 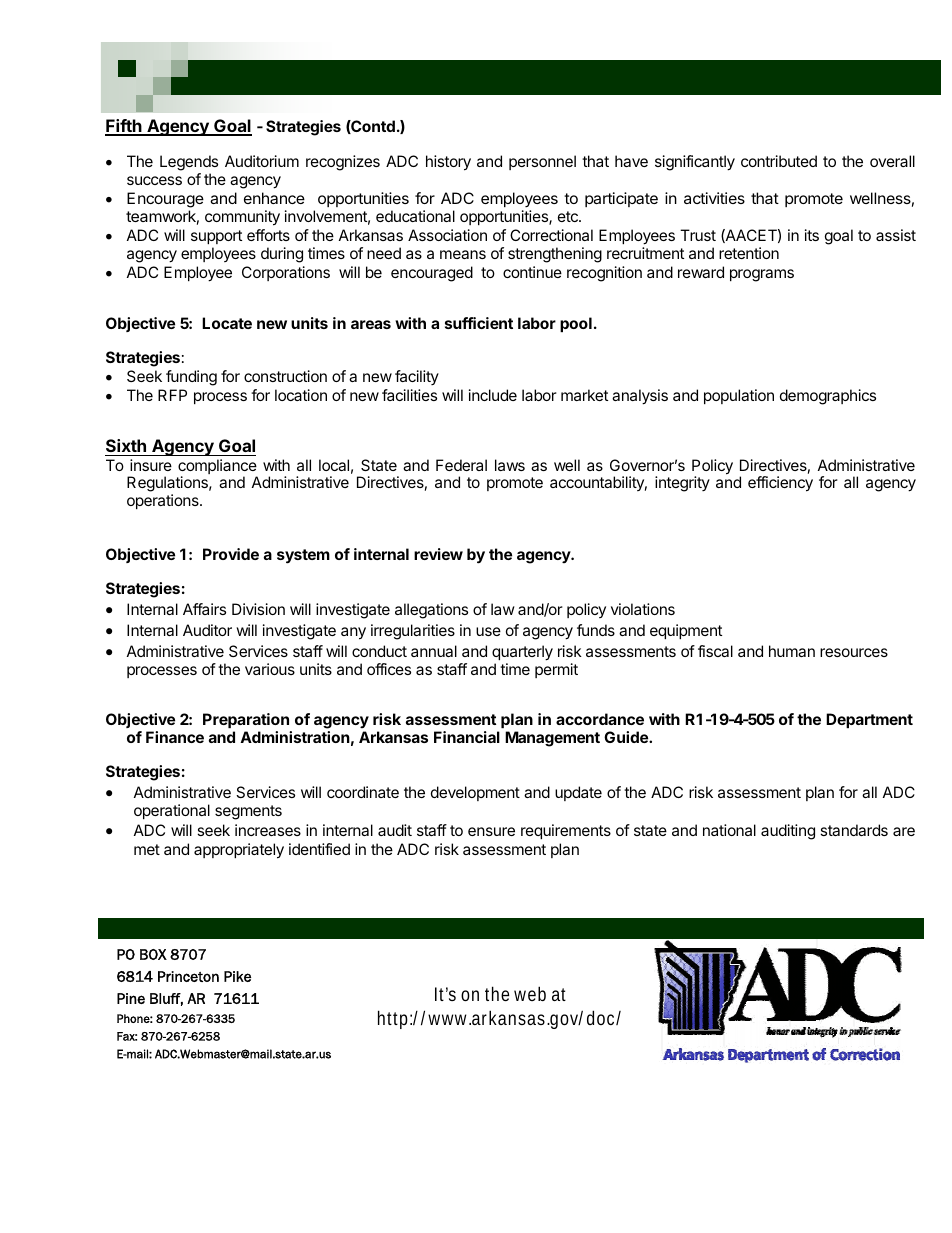 What do you see at coordinates (869, 720) in the page?
I see `Department` at bounding box center [869, 720].
